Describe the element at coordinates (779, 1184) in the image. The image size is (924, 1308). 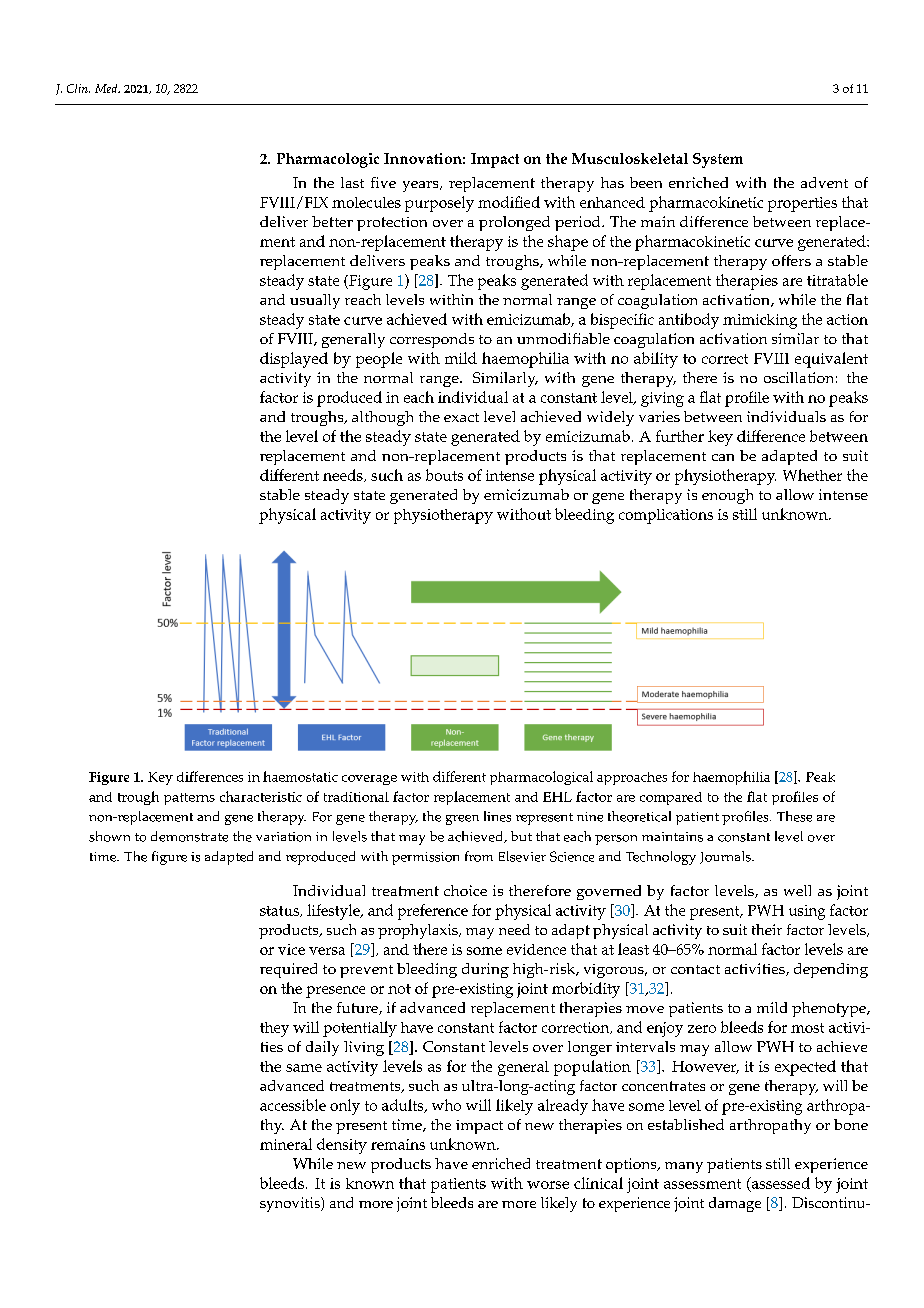
I see `assessed` at that location.
